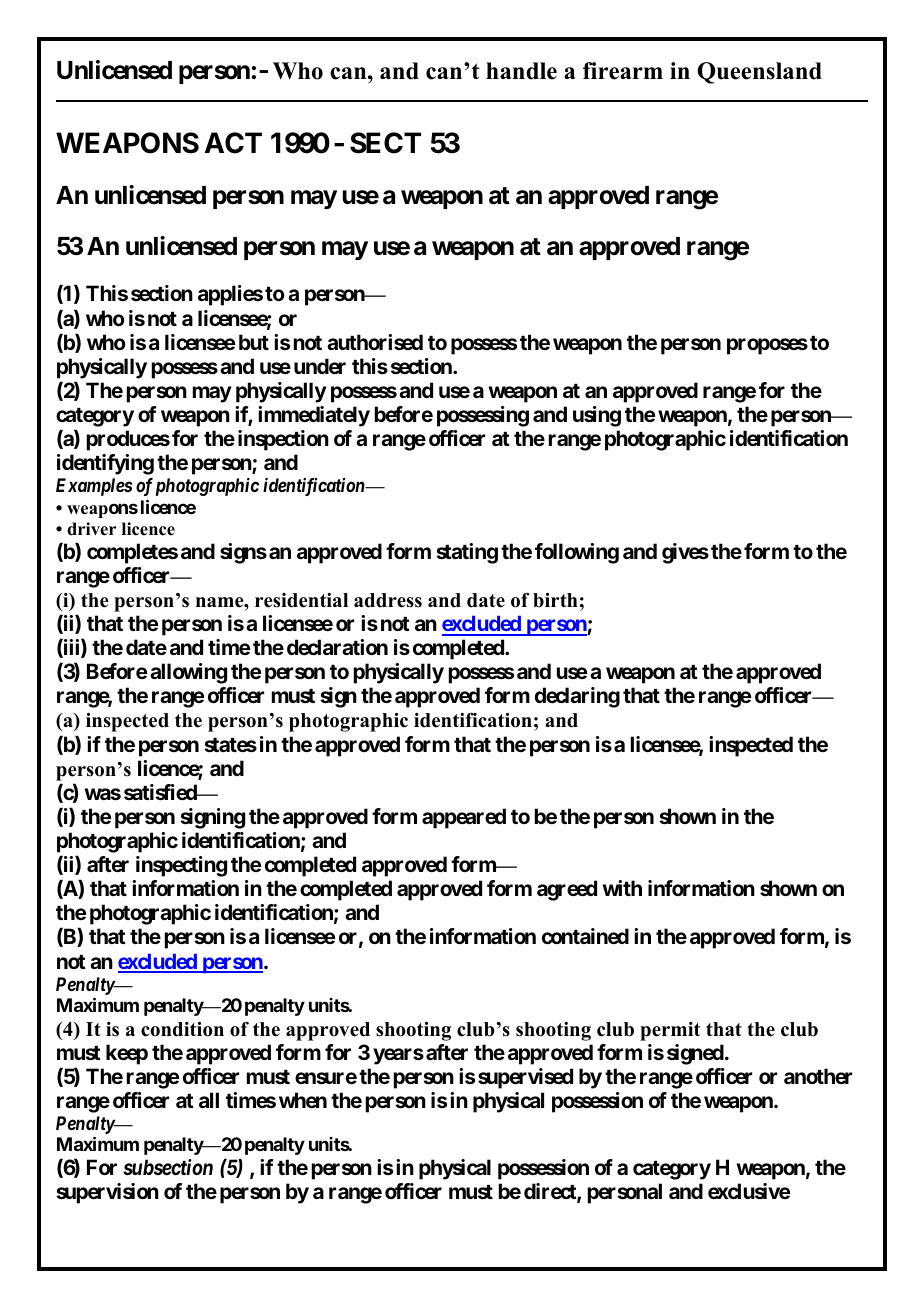 This screenshot has width=924, height=1308. What do you see at coordinates (464, 818) in the screenshot?
I see `appeared` at bounding box center [464, 818].
